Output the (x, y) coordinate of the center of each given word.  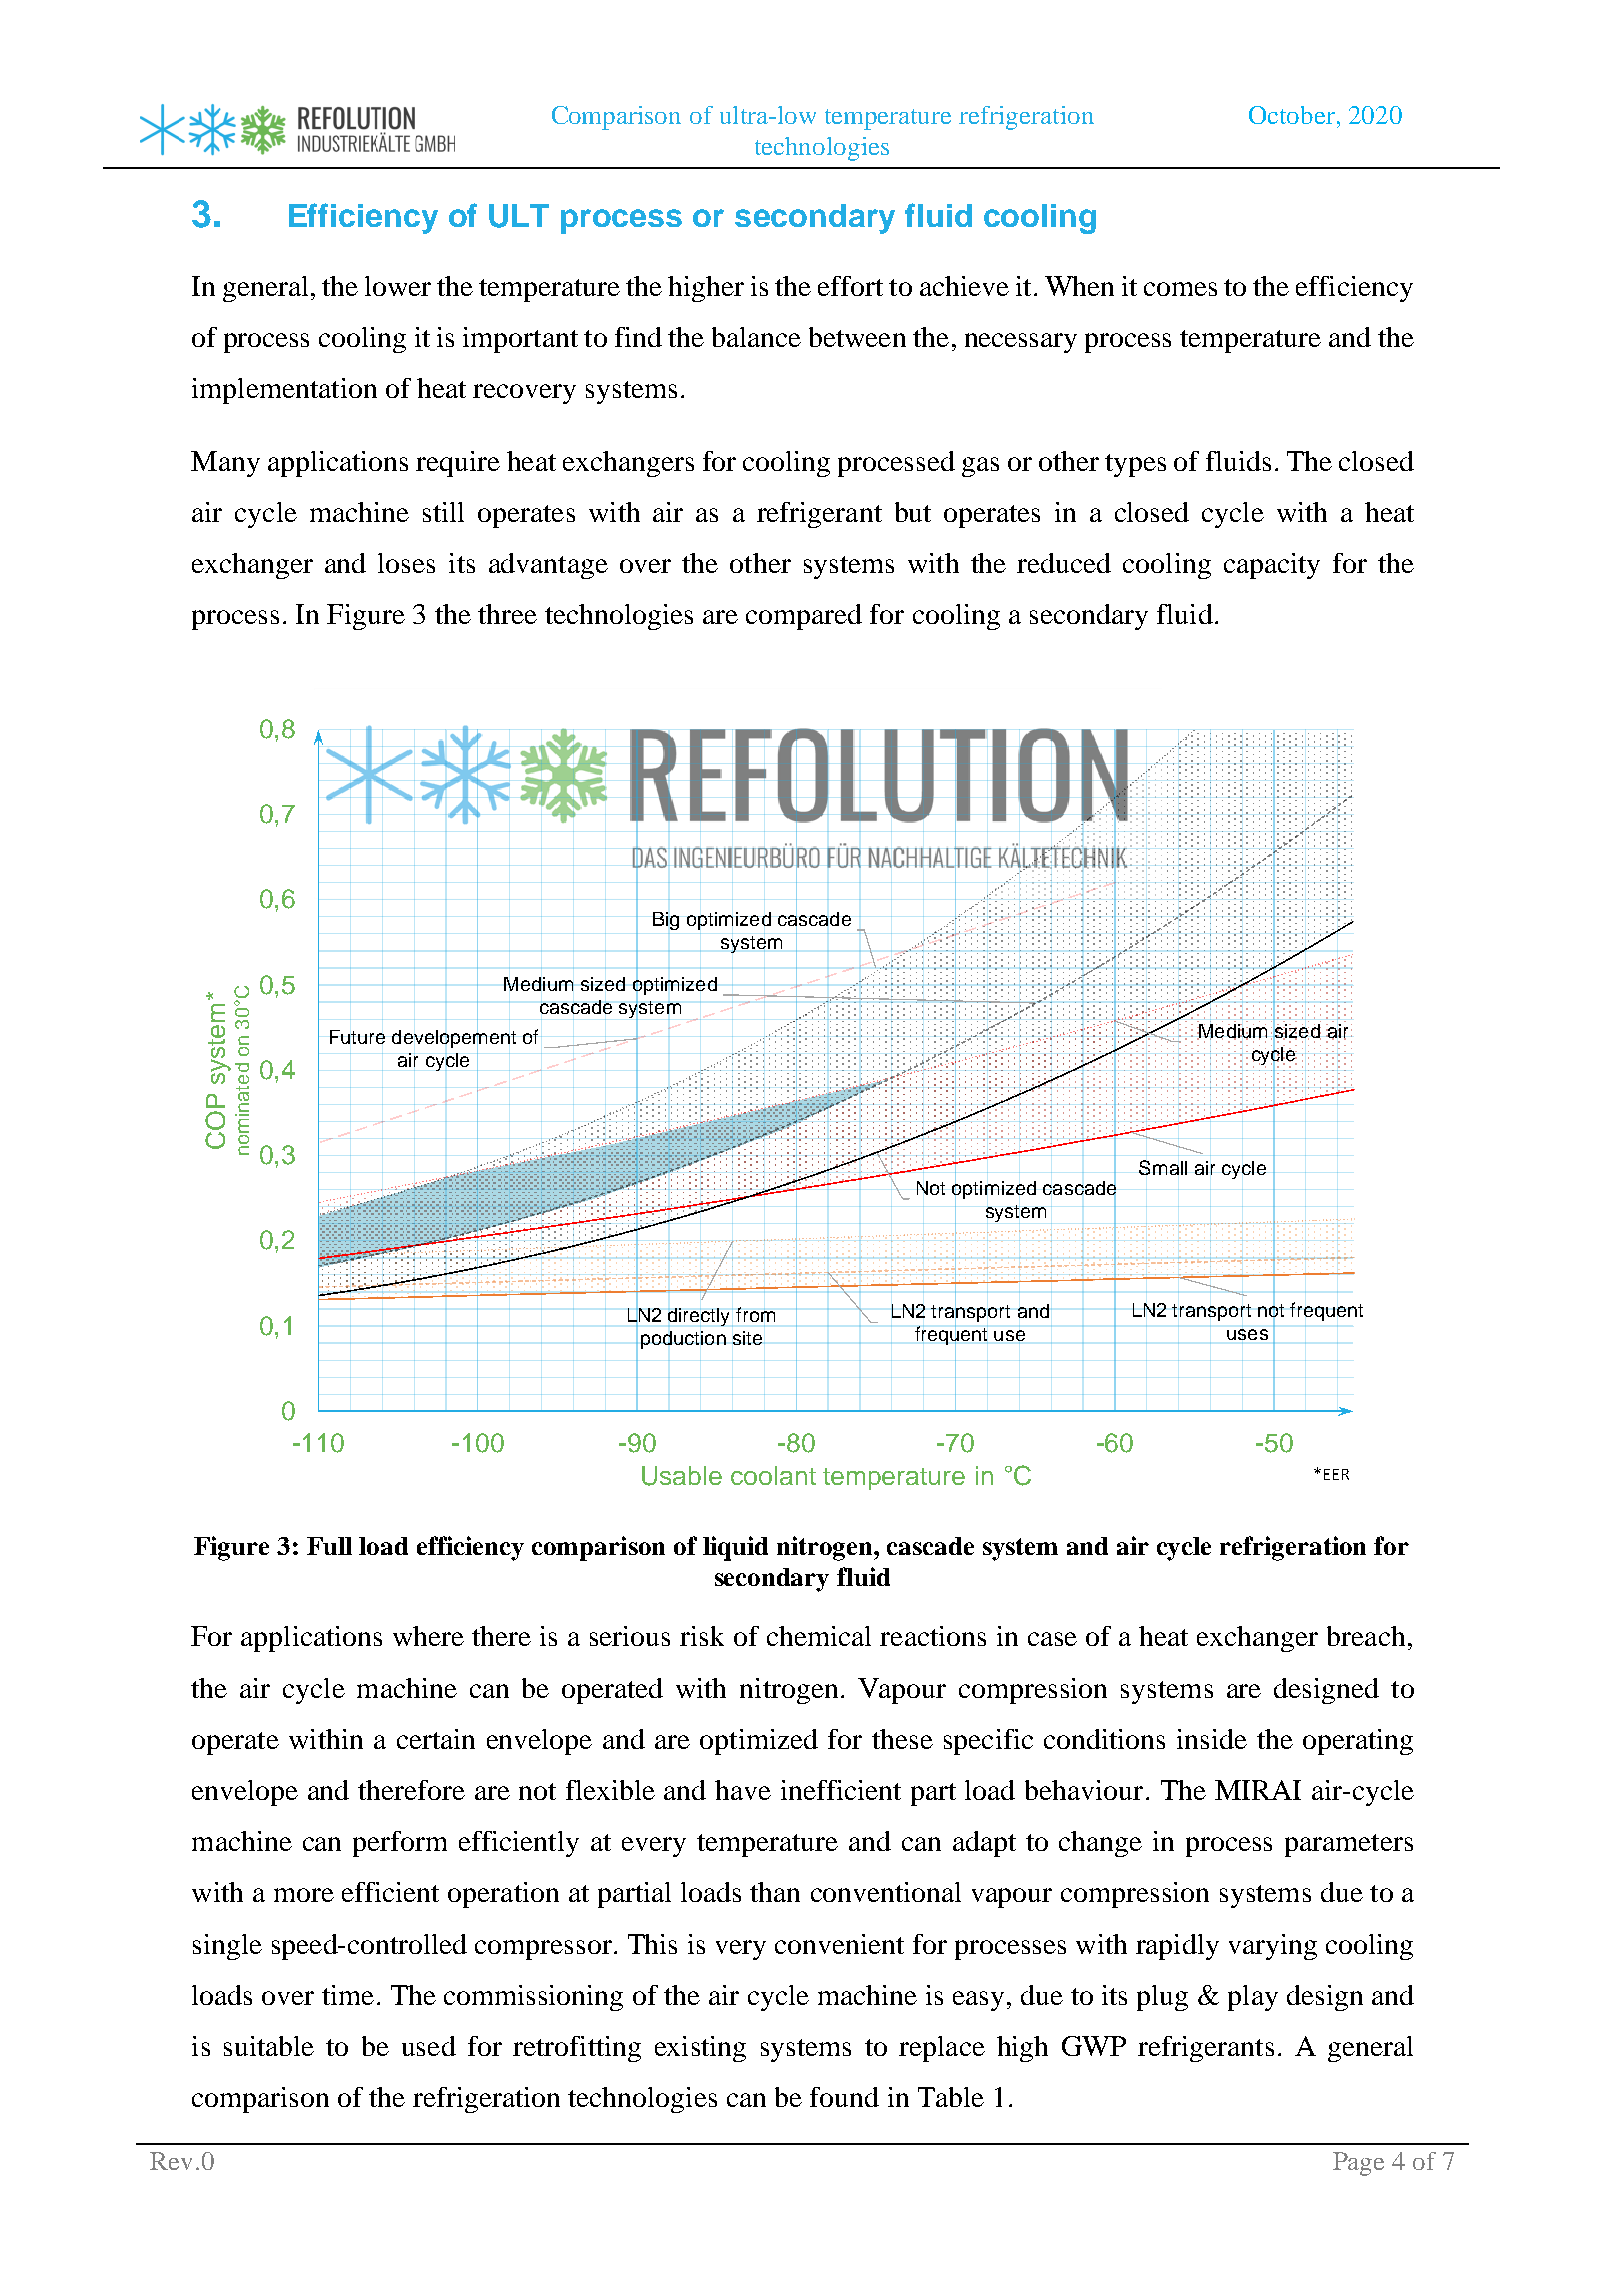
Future (357, 1037)
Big (666, 921)
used (429, 2046)
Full (329, 1546)
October (1292, 115)
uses (1247, 1334)
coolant (773, 1475)
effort (850, 286)
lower (398, 286)
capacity (1272, 566)
